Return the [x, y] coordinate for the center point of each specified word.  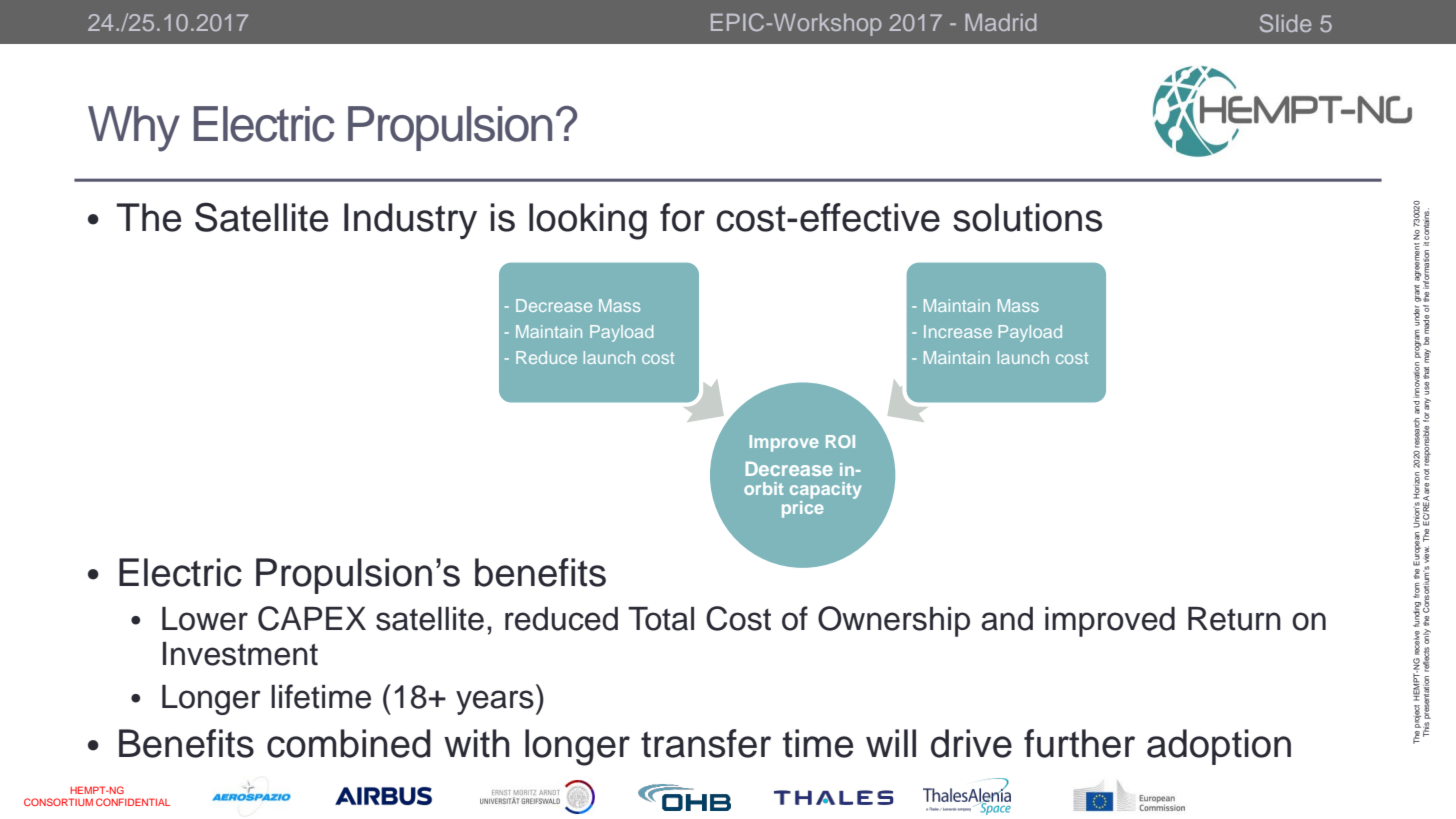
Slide [1286, 23]
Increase [958, 331]
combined [349, 743]
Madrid [1000, 22]
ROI [840, 441]
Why [134, 129]
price [803, 508]
